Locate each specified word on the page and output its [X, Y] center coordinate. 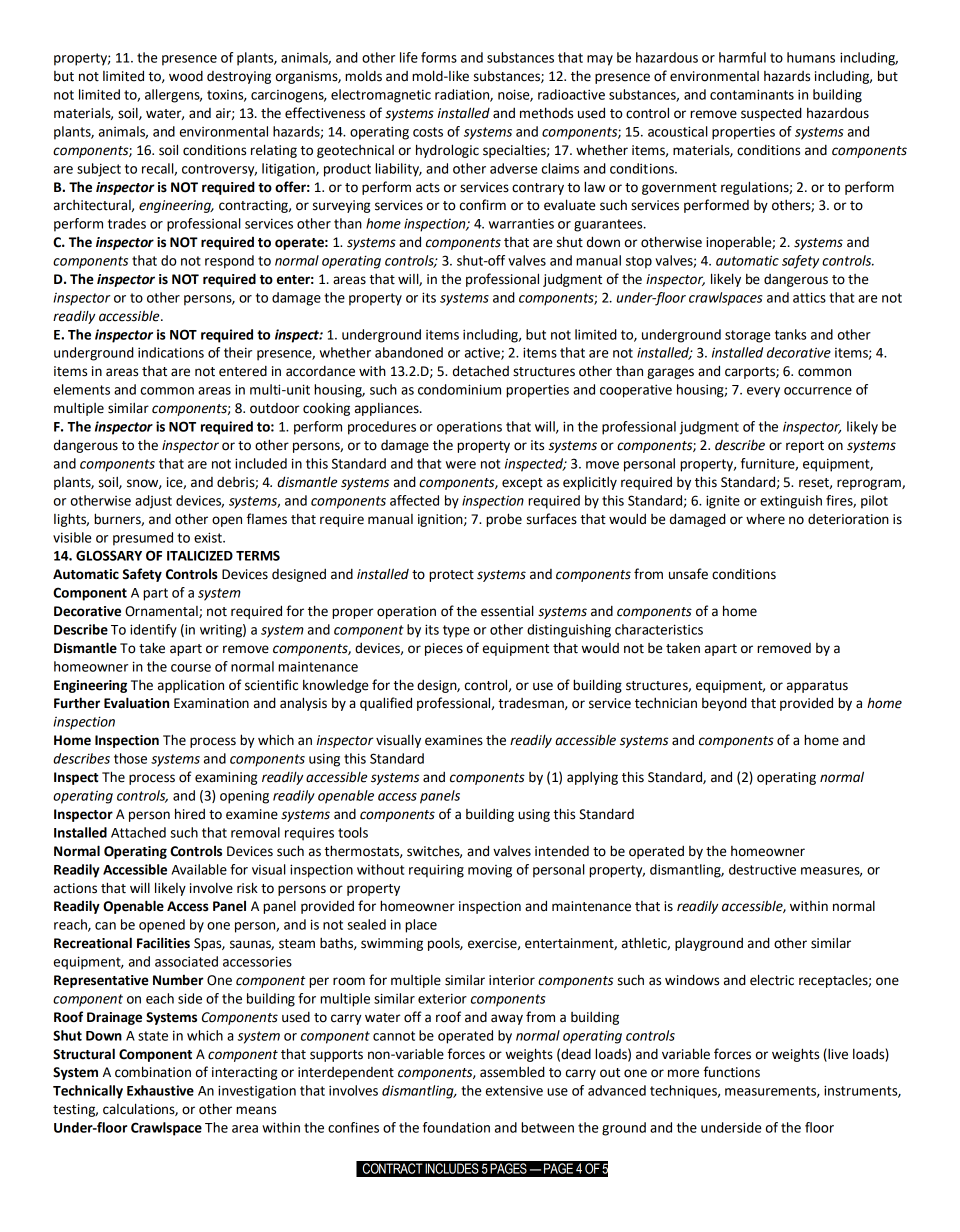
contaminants [752, 94]
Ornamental [162, 612]
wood [186, 76]
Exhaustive [160, 1090]
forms [439, 57]
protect [451, 576]
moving [490, 871]
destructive [762, 869]
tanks [790, 334]
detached [481, 371]
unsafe [688, 574]
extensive [514, 1091]
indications [171, 352]
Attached [138, 832]
